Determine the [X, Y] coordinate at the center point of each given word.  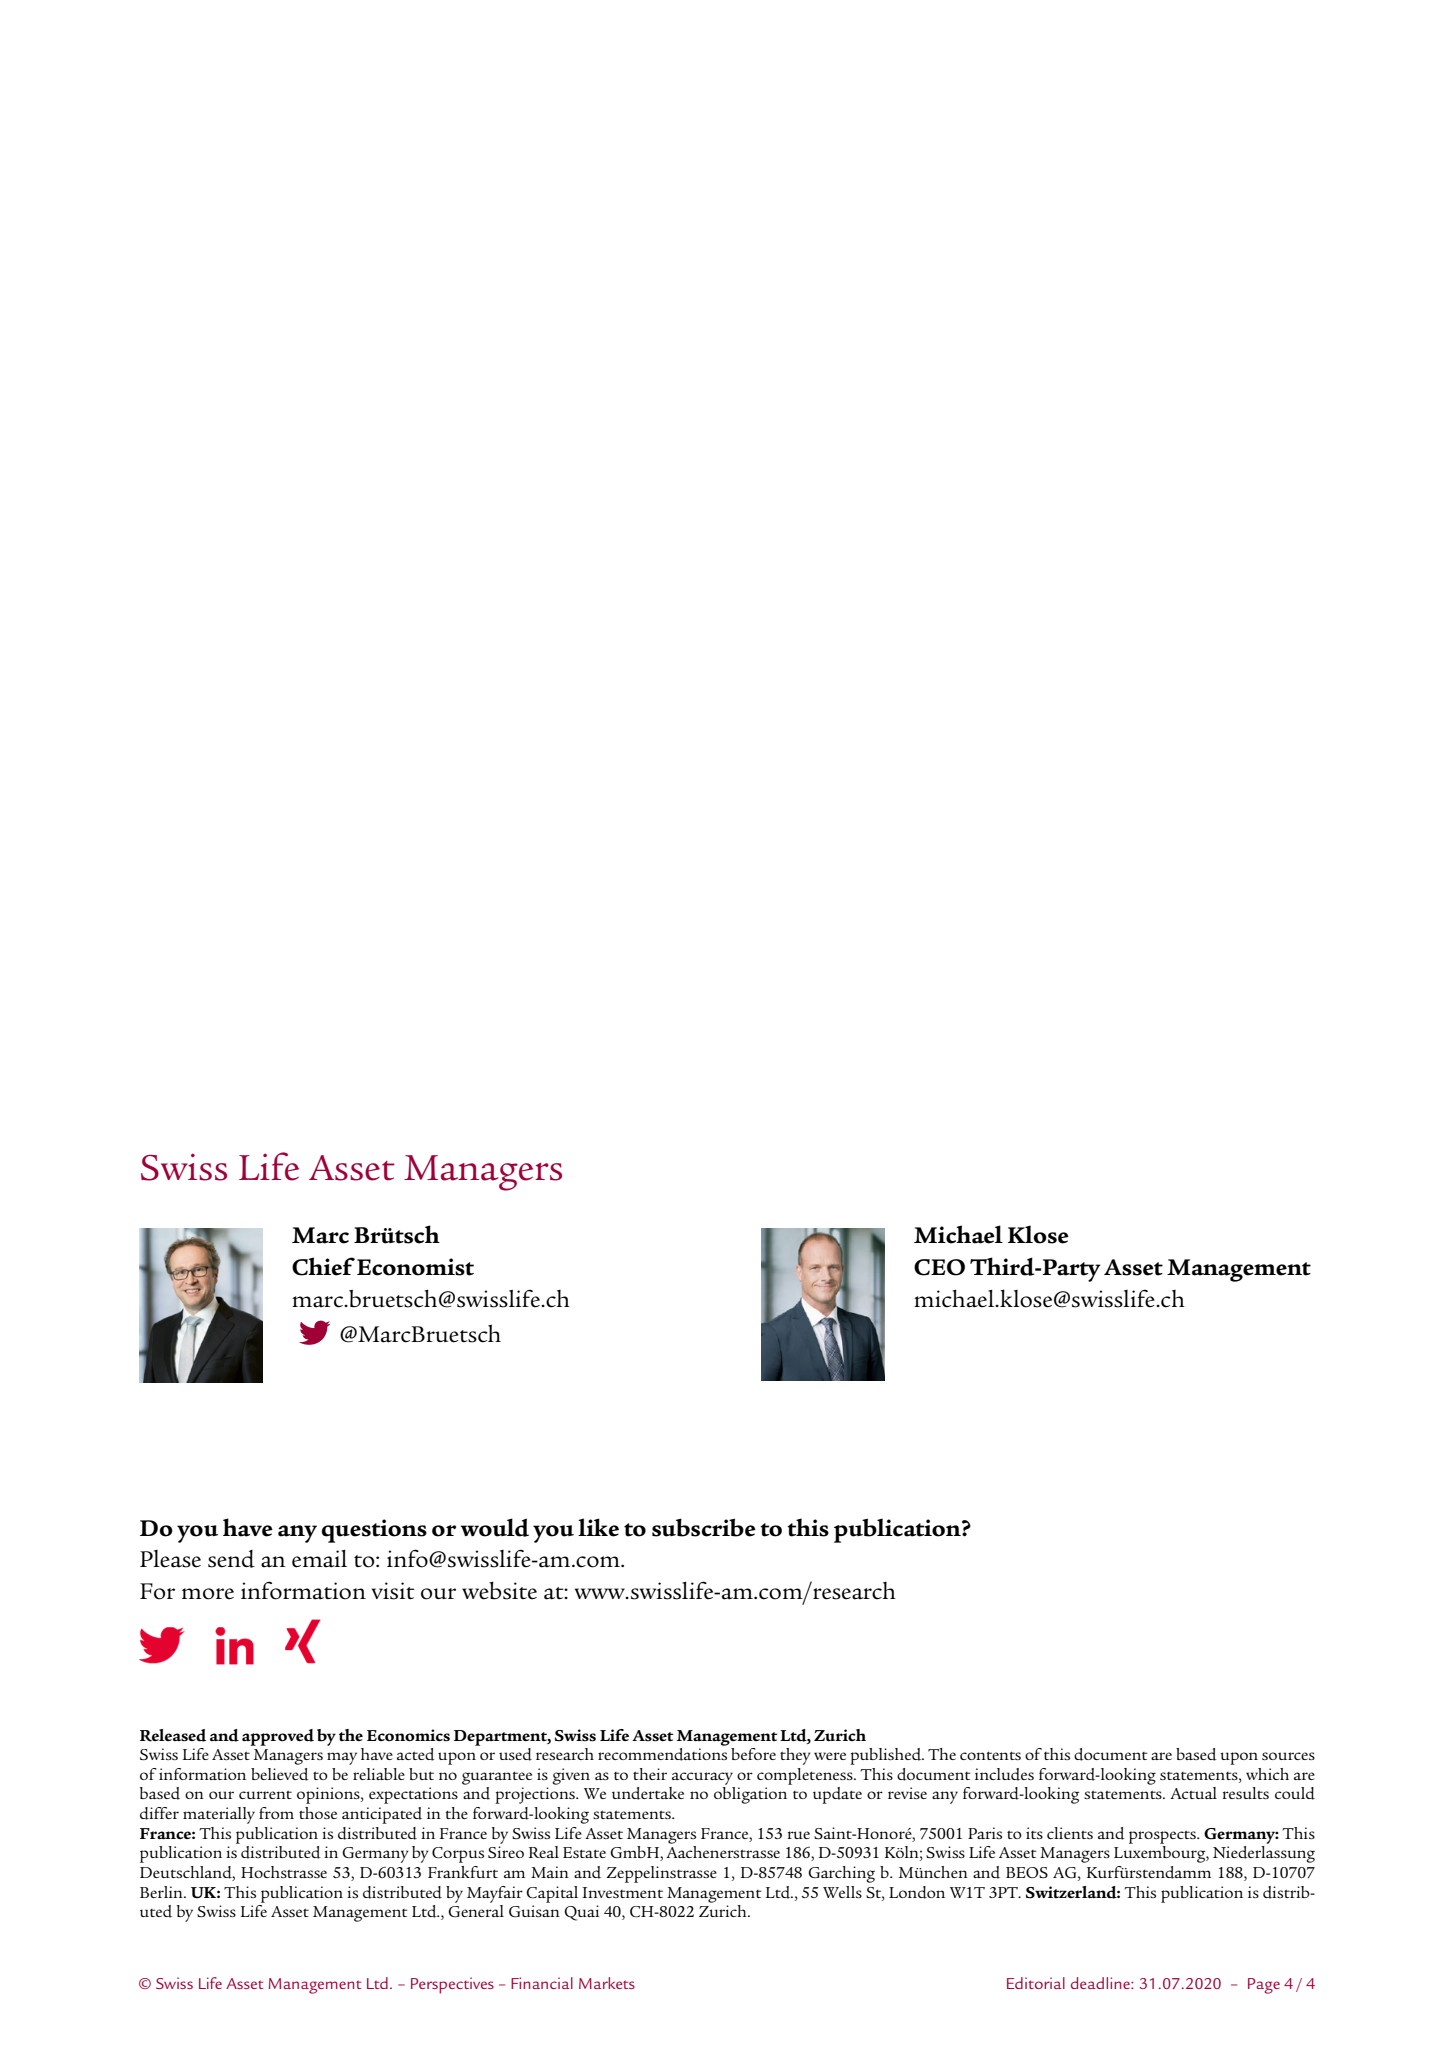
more [208, 1594]
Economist [415, 1267]
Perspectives [452, 1985]
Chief [323, 1266]
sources [1288, 1756]
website [499, 1591]
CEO [939, 1267]
